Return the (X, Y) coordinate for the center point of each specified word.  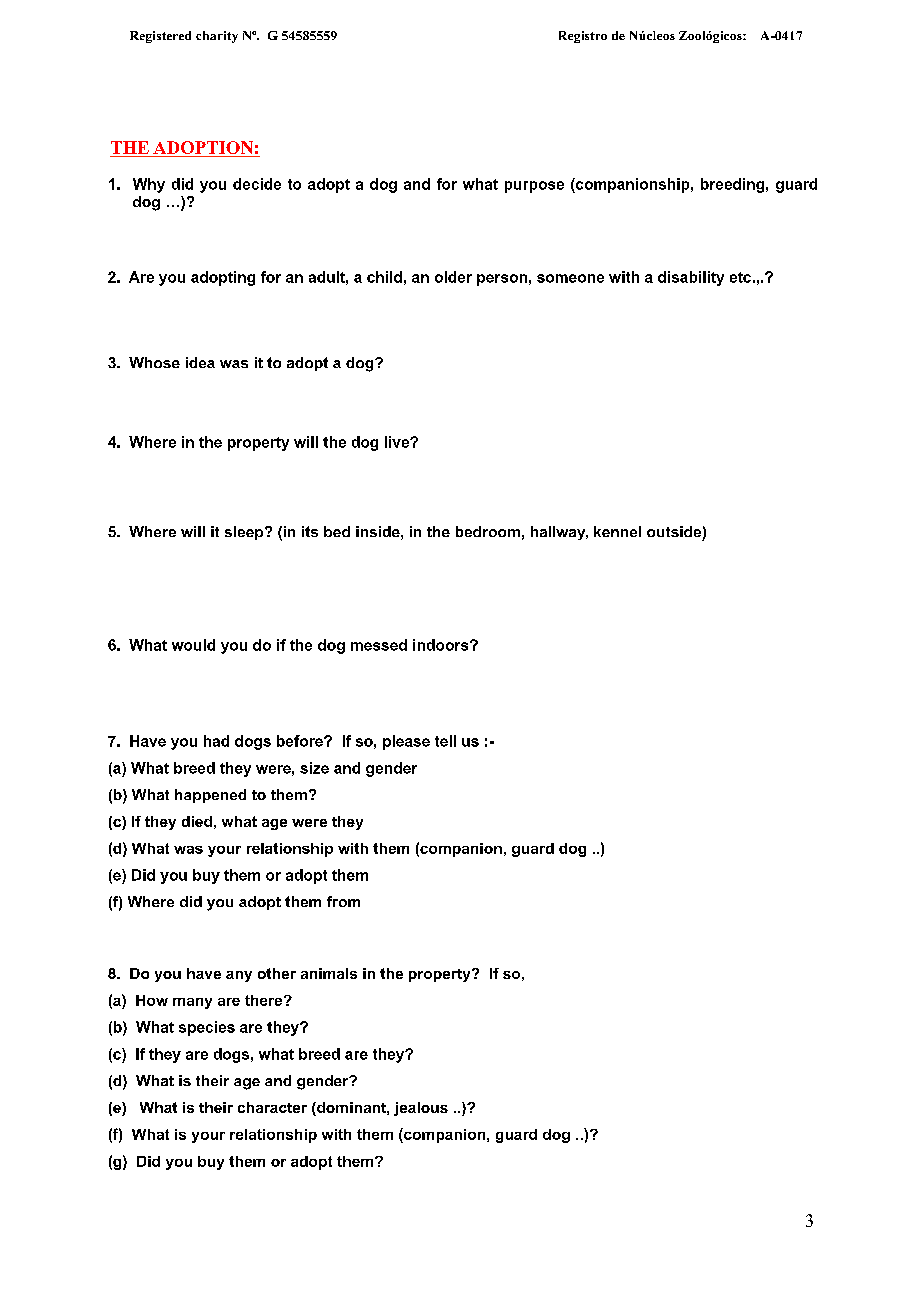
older (453, 277)
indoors (442, 645)
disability (691, 278)
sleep (245, 533)
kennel (617, 531)
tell (445, 741)
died (197, 821)
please (406, 742)
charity (217, 37)
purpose (534, 187)
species (207, 1028)
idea (200, 362)
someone (570, 278)
